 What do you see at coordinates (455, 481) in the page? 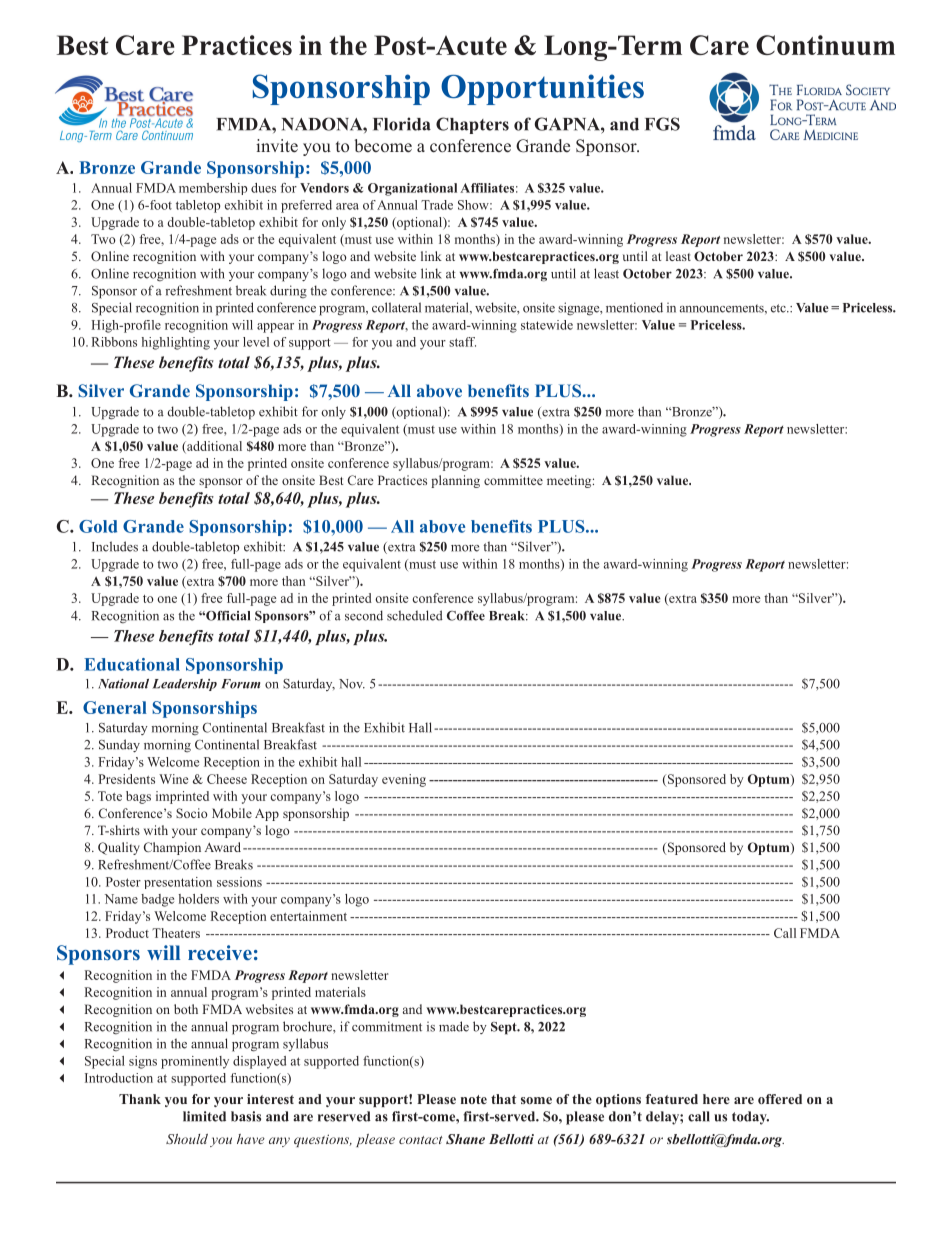
I see `planning` at bounding box center [455, 481].
